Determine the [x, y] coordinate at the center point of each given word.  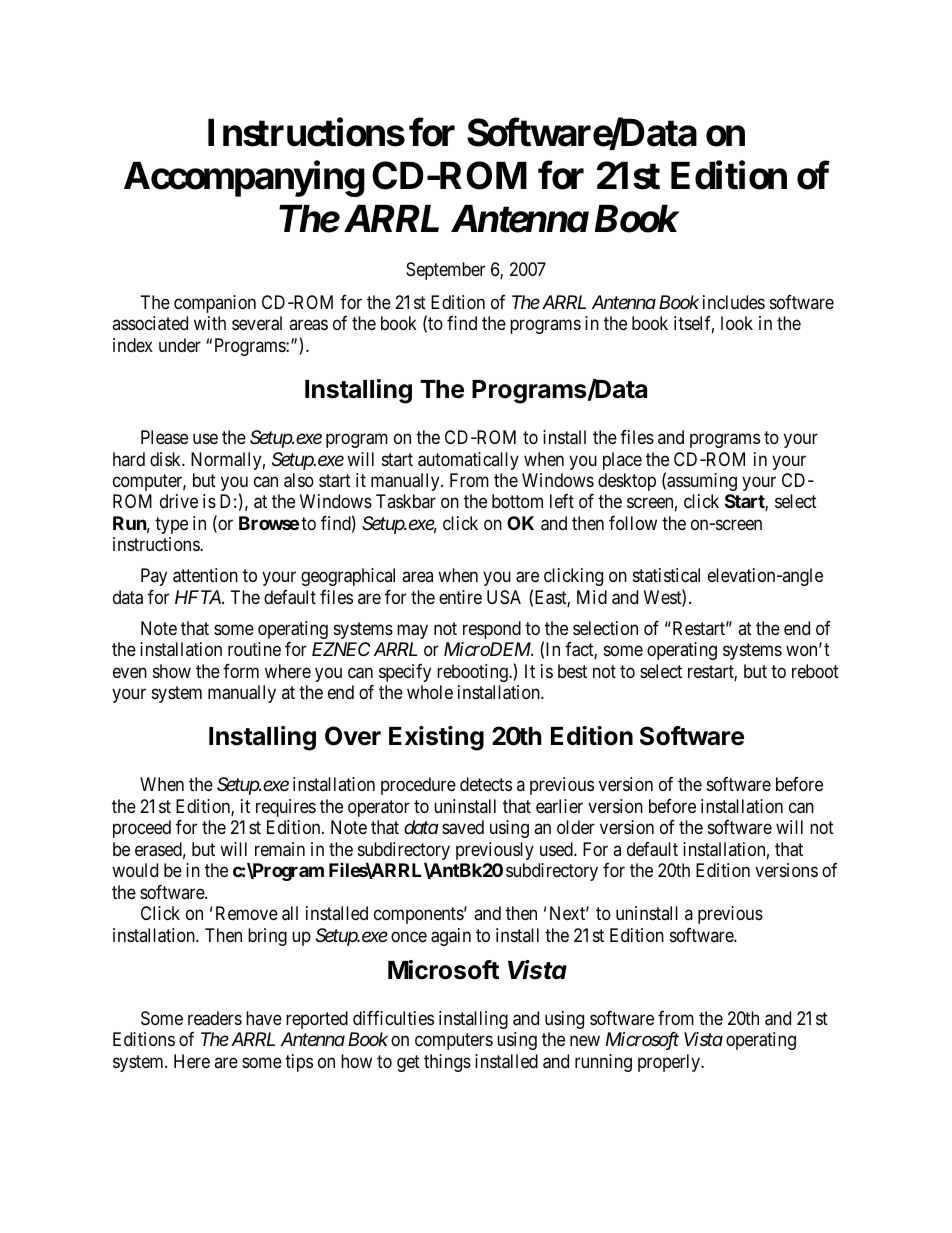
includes [734, 302]
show [172, 671]
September [445, 271]
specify [405, 673]
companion [215, 304]
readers [215, 1018]
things [447, 1063]
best [572, 671]
